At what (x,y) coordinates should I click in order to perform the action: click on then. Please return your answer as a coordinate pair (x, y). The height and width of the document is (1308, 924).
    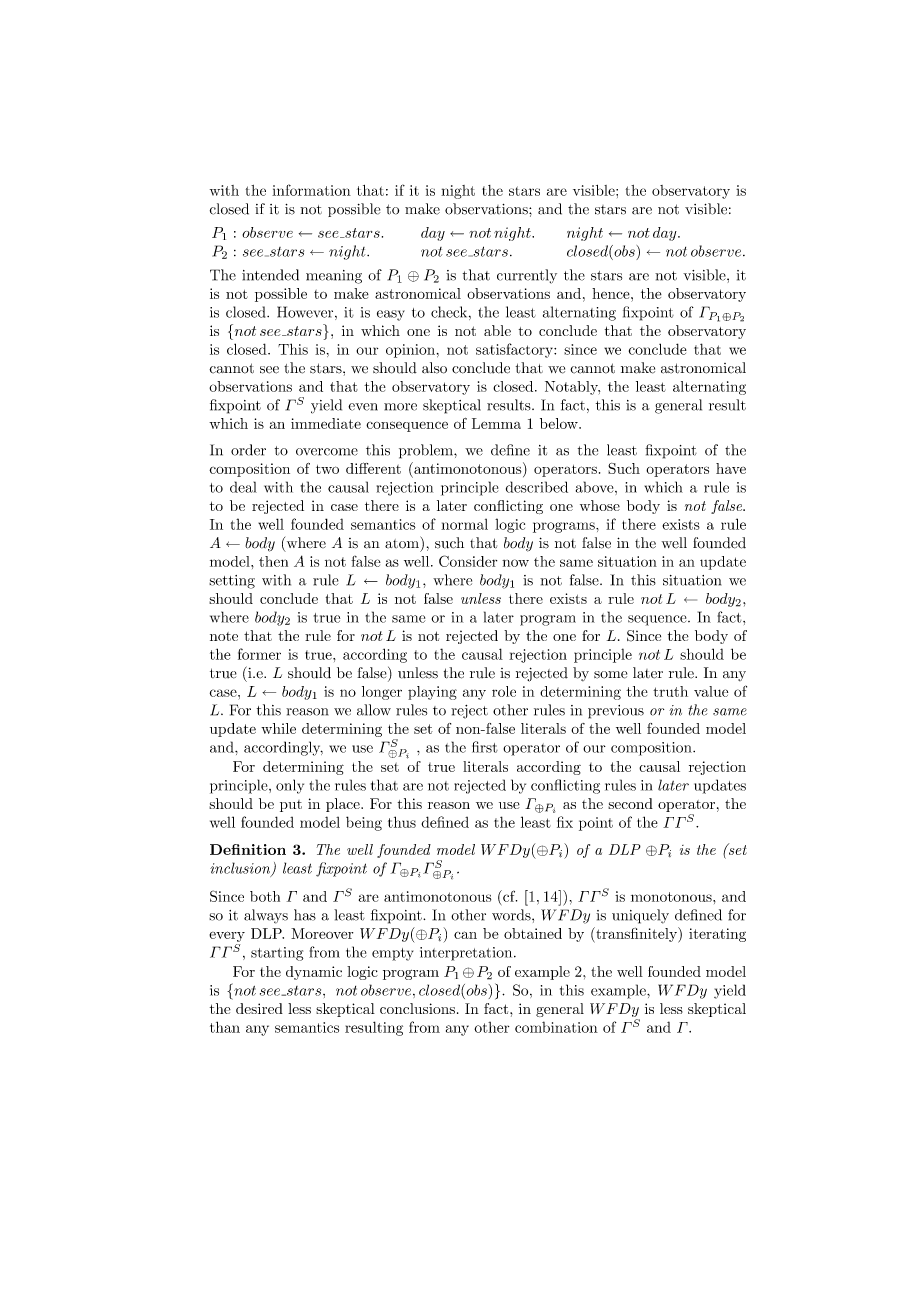
    Looking at the image, I should click on (273, 561).
